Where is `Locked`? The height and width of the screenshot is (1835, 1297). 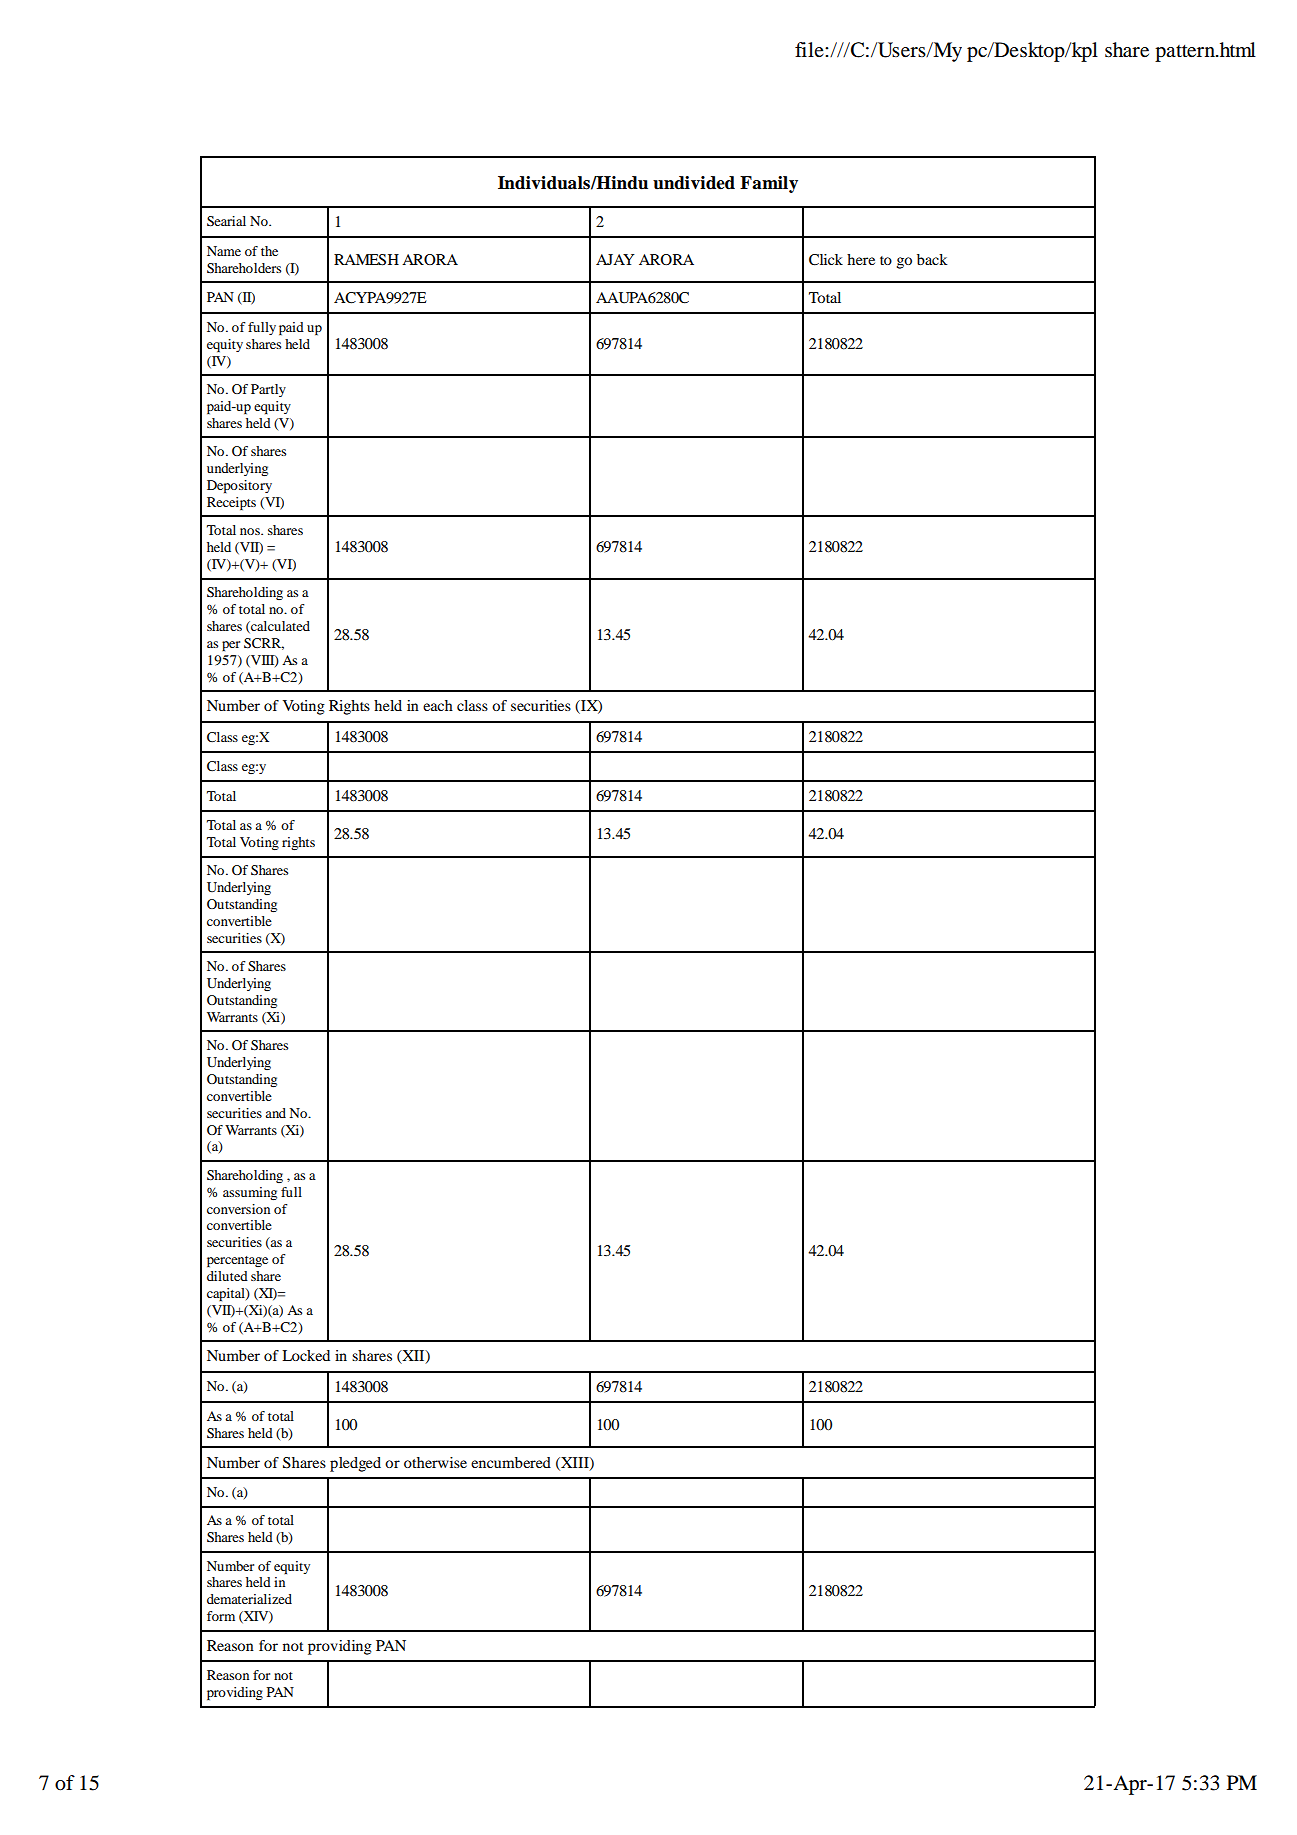 Locked is located at coordinates (306, 1355).
